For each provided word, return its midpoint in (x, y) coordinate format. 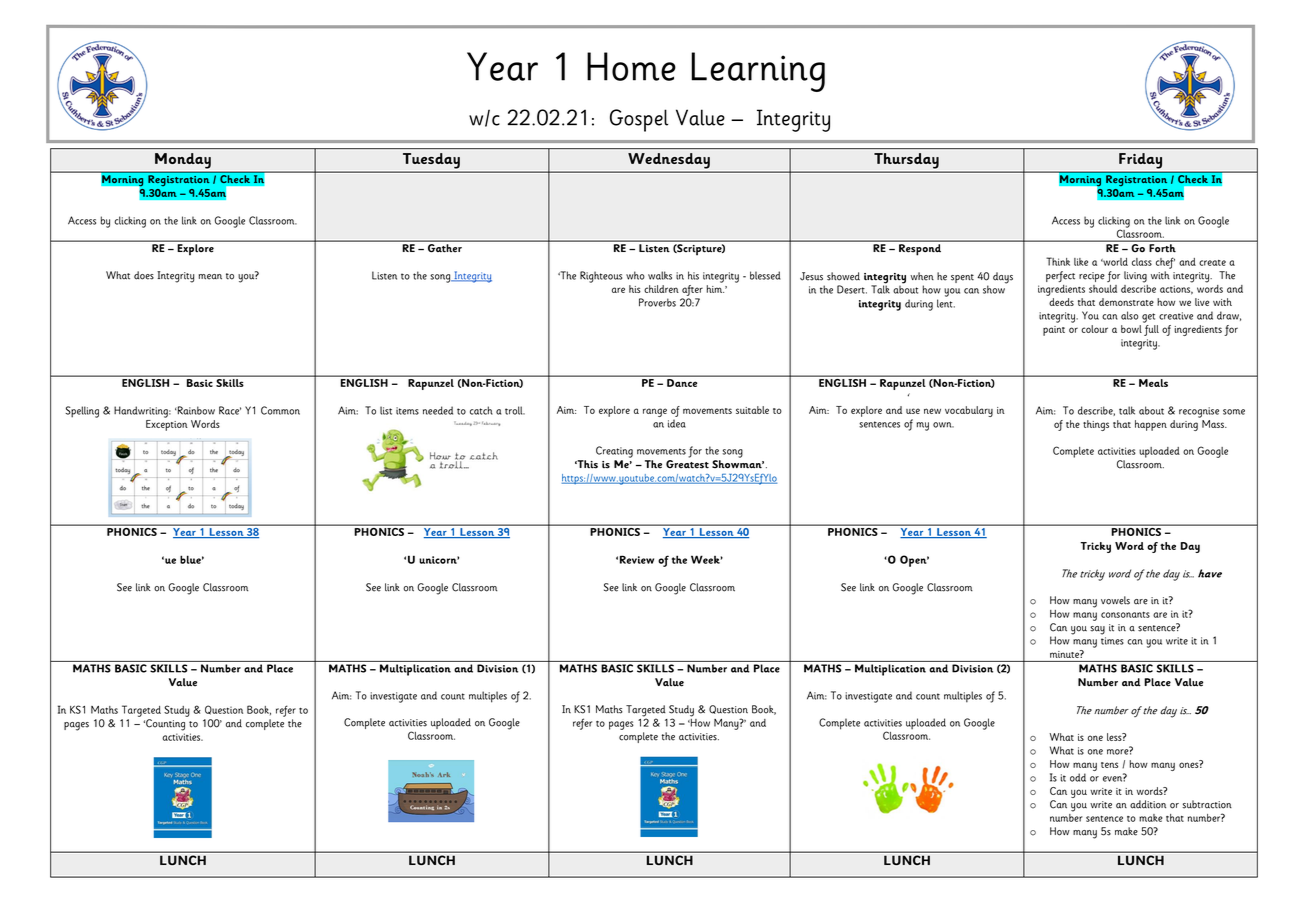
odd (1078, 777)
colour (1094, 329)
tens (1109, 765)
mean (210, 277)
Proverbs (657, 302)
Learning (758, 72)
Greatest (687, 464)
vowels (1115, 600)
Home (631, 66)
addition (1148, 804)
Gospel (639, 120)
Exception (167, 425)
